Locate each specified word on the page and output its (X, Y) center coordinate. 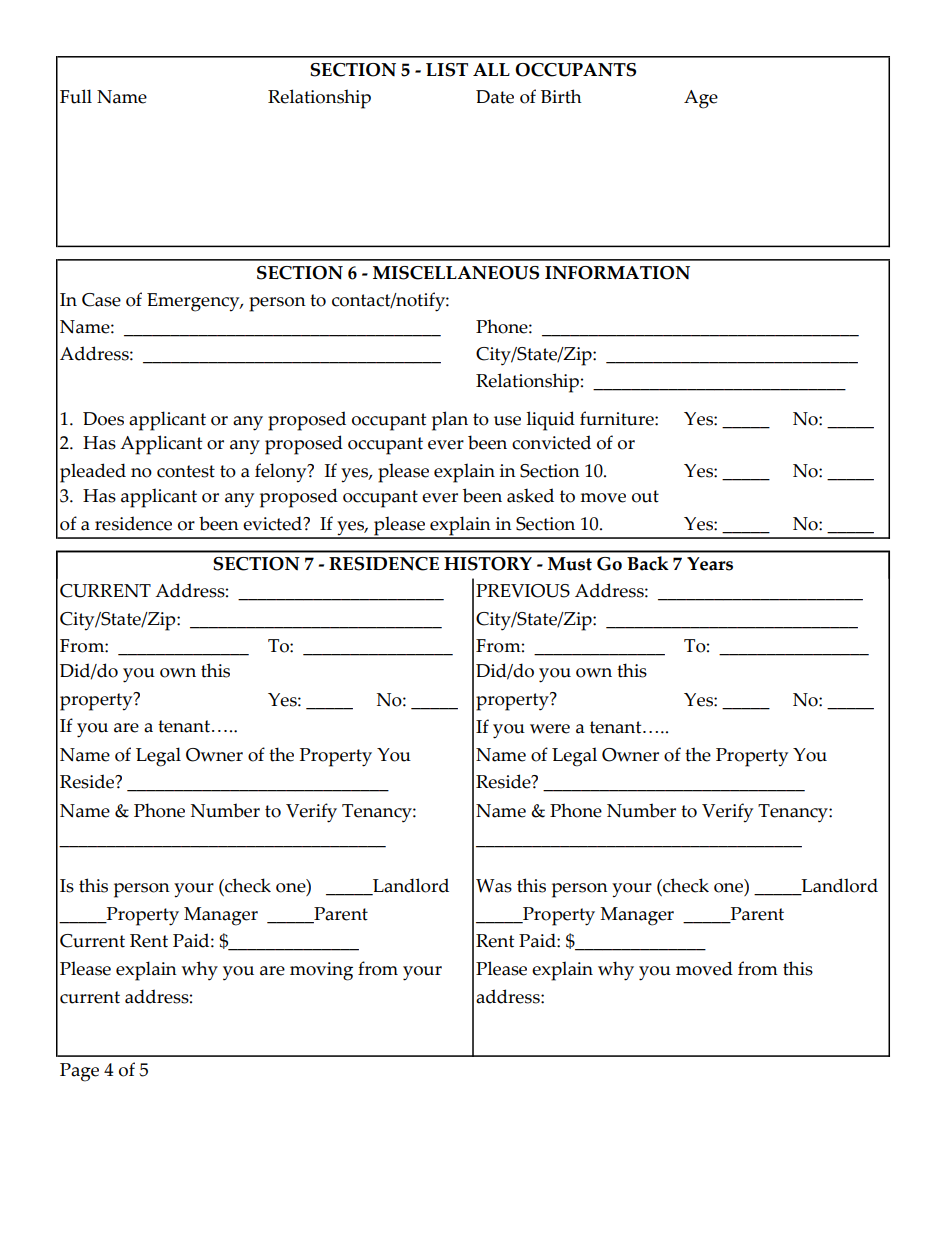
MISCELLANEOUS (456, 273)
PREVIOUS (523, 591)
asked (530, 495)
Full (76, 96)
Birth (561, 96)
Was (494, 886)
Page (79, 1072)
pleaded (93, 473)
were (550, 729)
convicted (551, 442)
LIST (447, 70)
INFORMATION (617, 273)
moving (321, 971)
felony (282, 473)
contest (186, 471)
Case (101, 300)
